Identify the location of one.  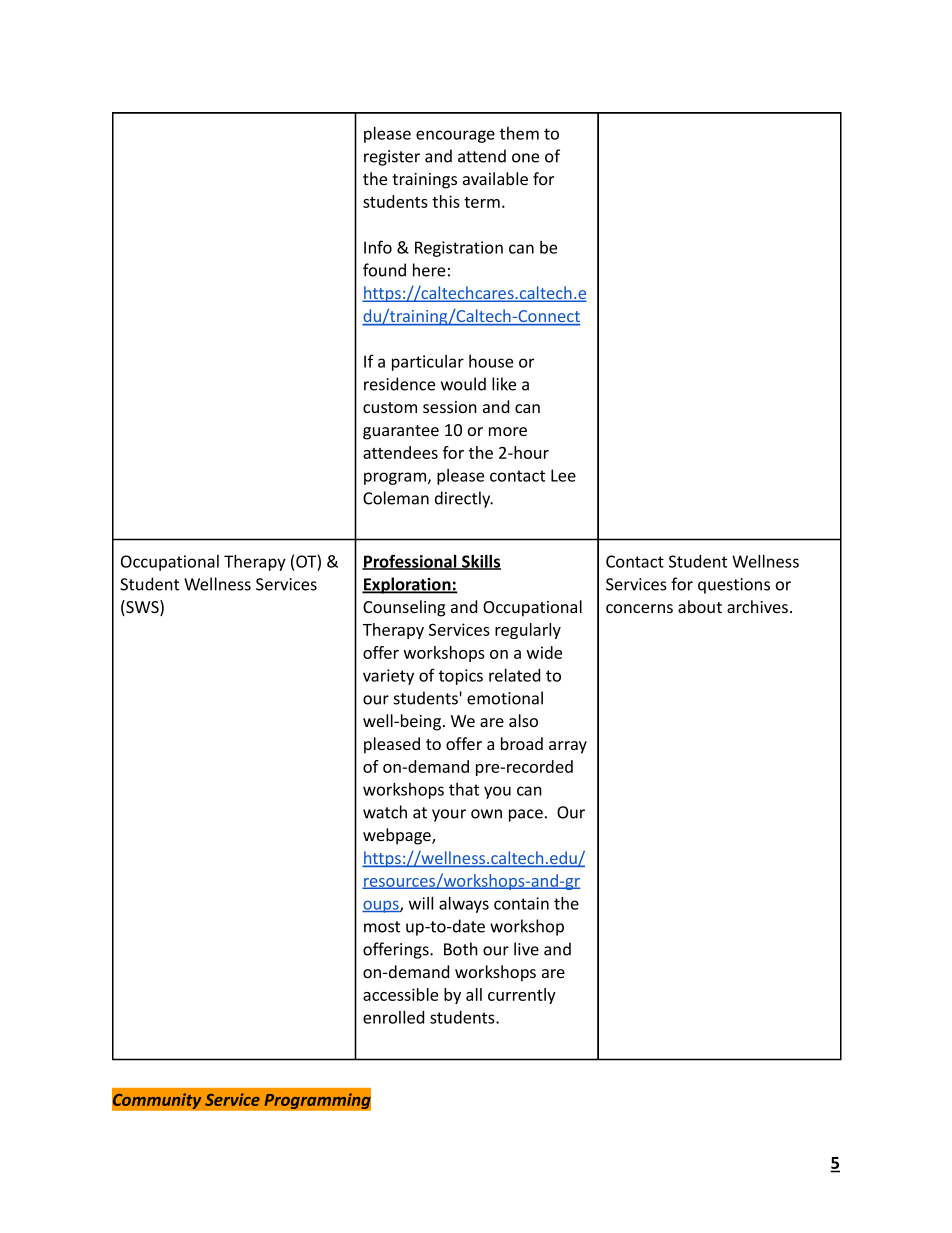
(525, 158).
